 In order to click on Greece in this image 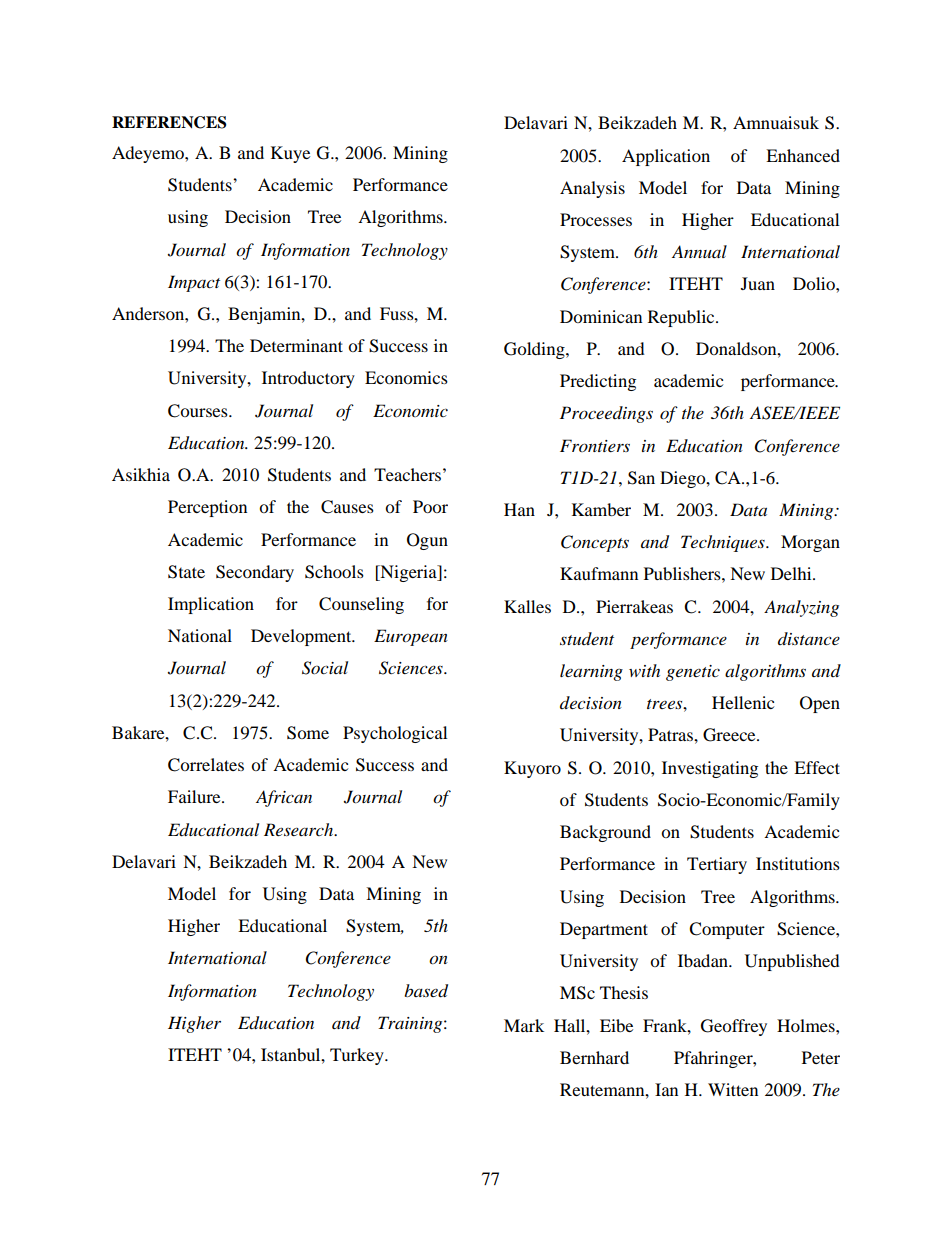, I will do `click(730, 735)`.
